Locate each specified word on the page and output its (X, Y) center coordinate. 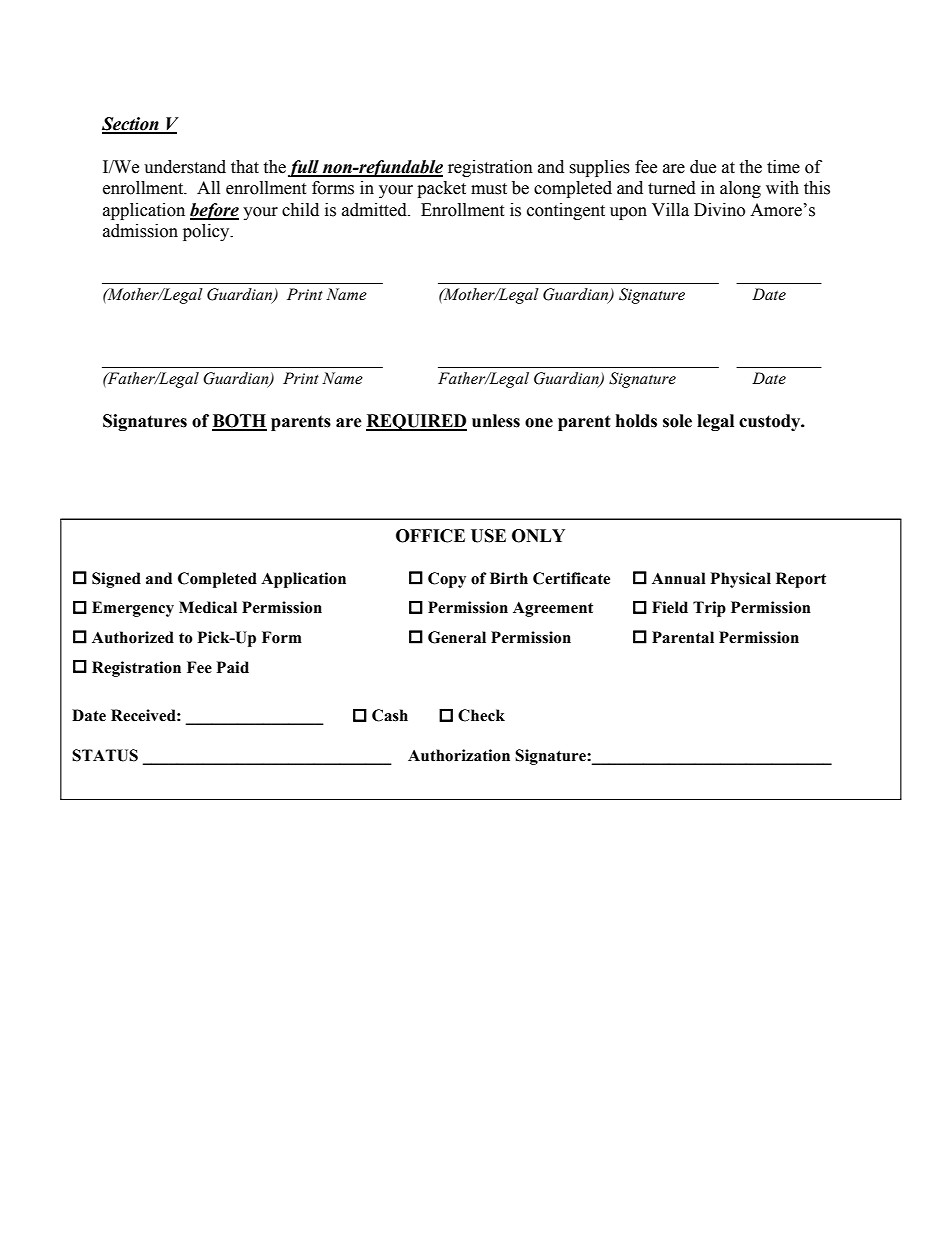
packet (441, 189)
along (740, 189)
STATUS (105, 755)
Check (481, 715)
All (208, 187)
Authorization (459, 755)
